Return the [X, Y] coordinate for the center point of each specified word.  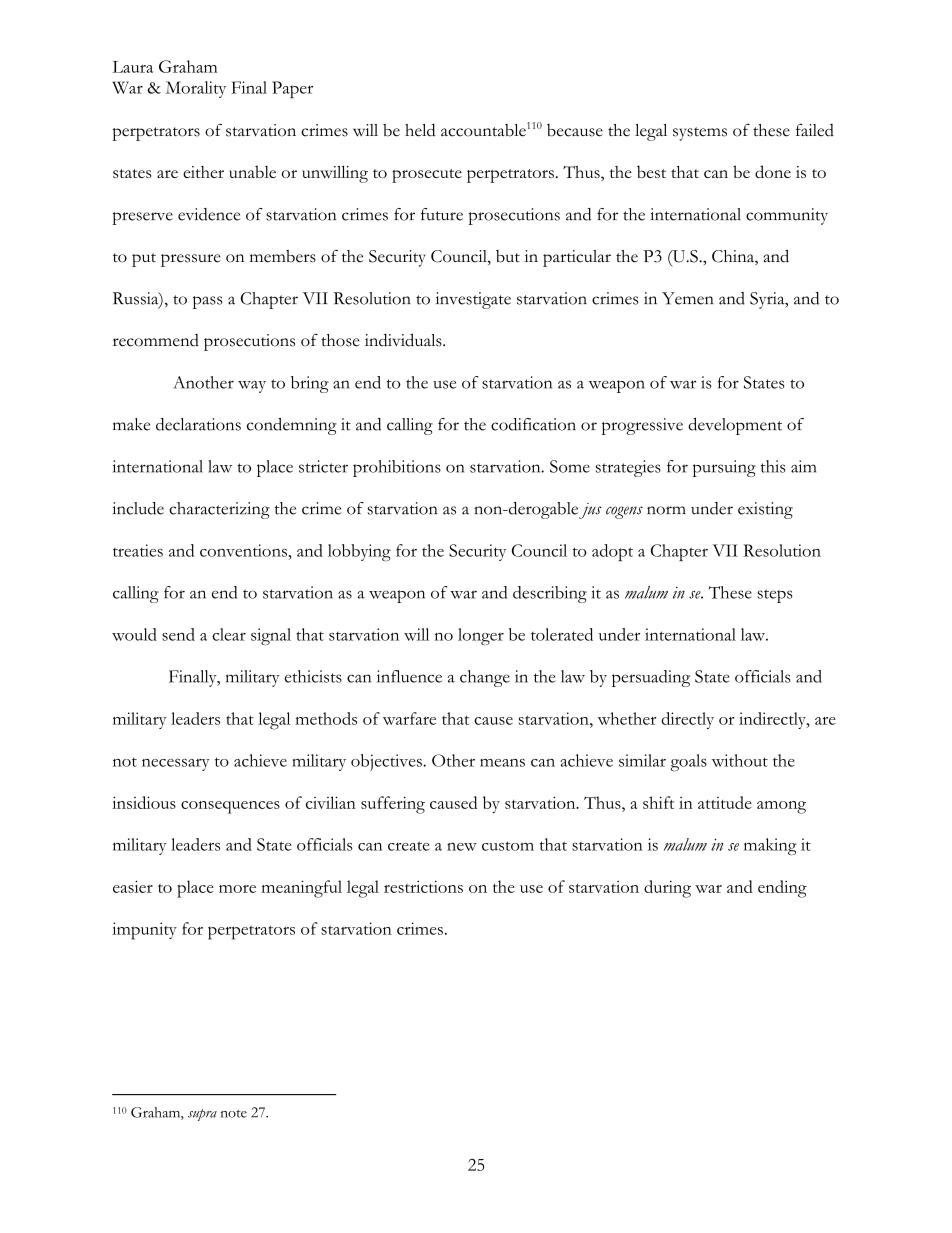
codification [533, 424]
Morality [196, 89]
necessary [176, 765]
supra [202, 1115]
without [740, 760]
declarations [198, 424]
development [735, 426]
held [420, 130]
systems [700, 134]
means [502, 763]
